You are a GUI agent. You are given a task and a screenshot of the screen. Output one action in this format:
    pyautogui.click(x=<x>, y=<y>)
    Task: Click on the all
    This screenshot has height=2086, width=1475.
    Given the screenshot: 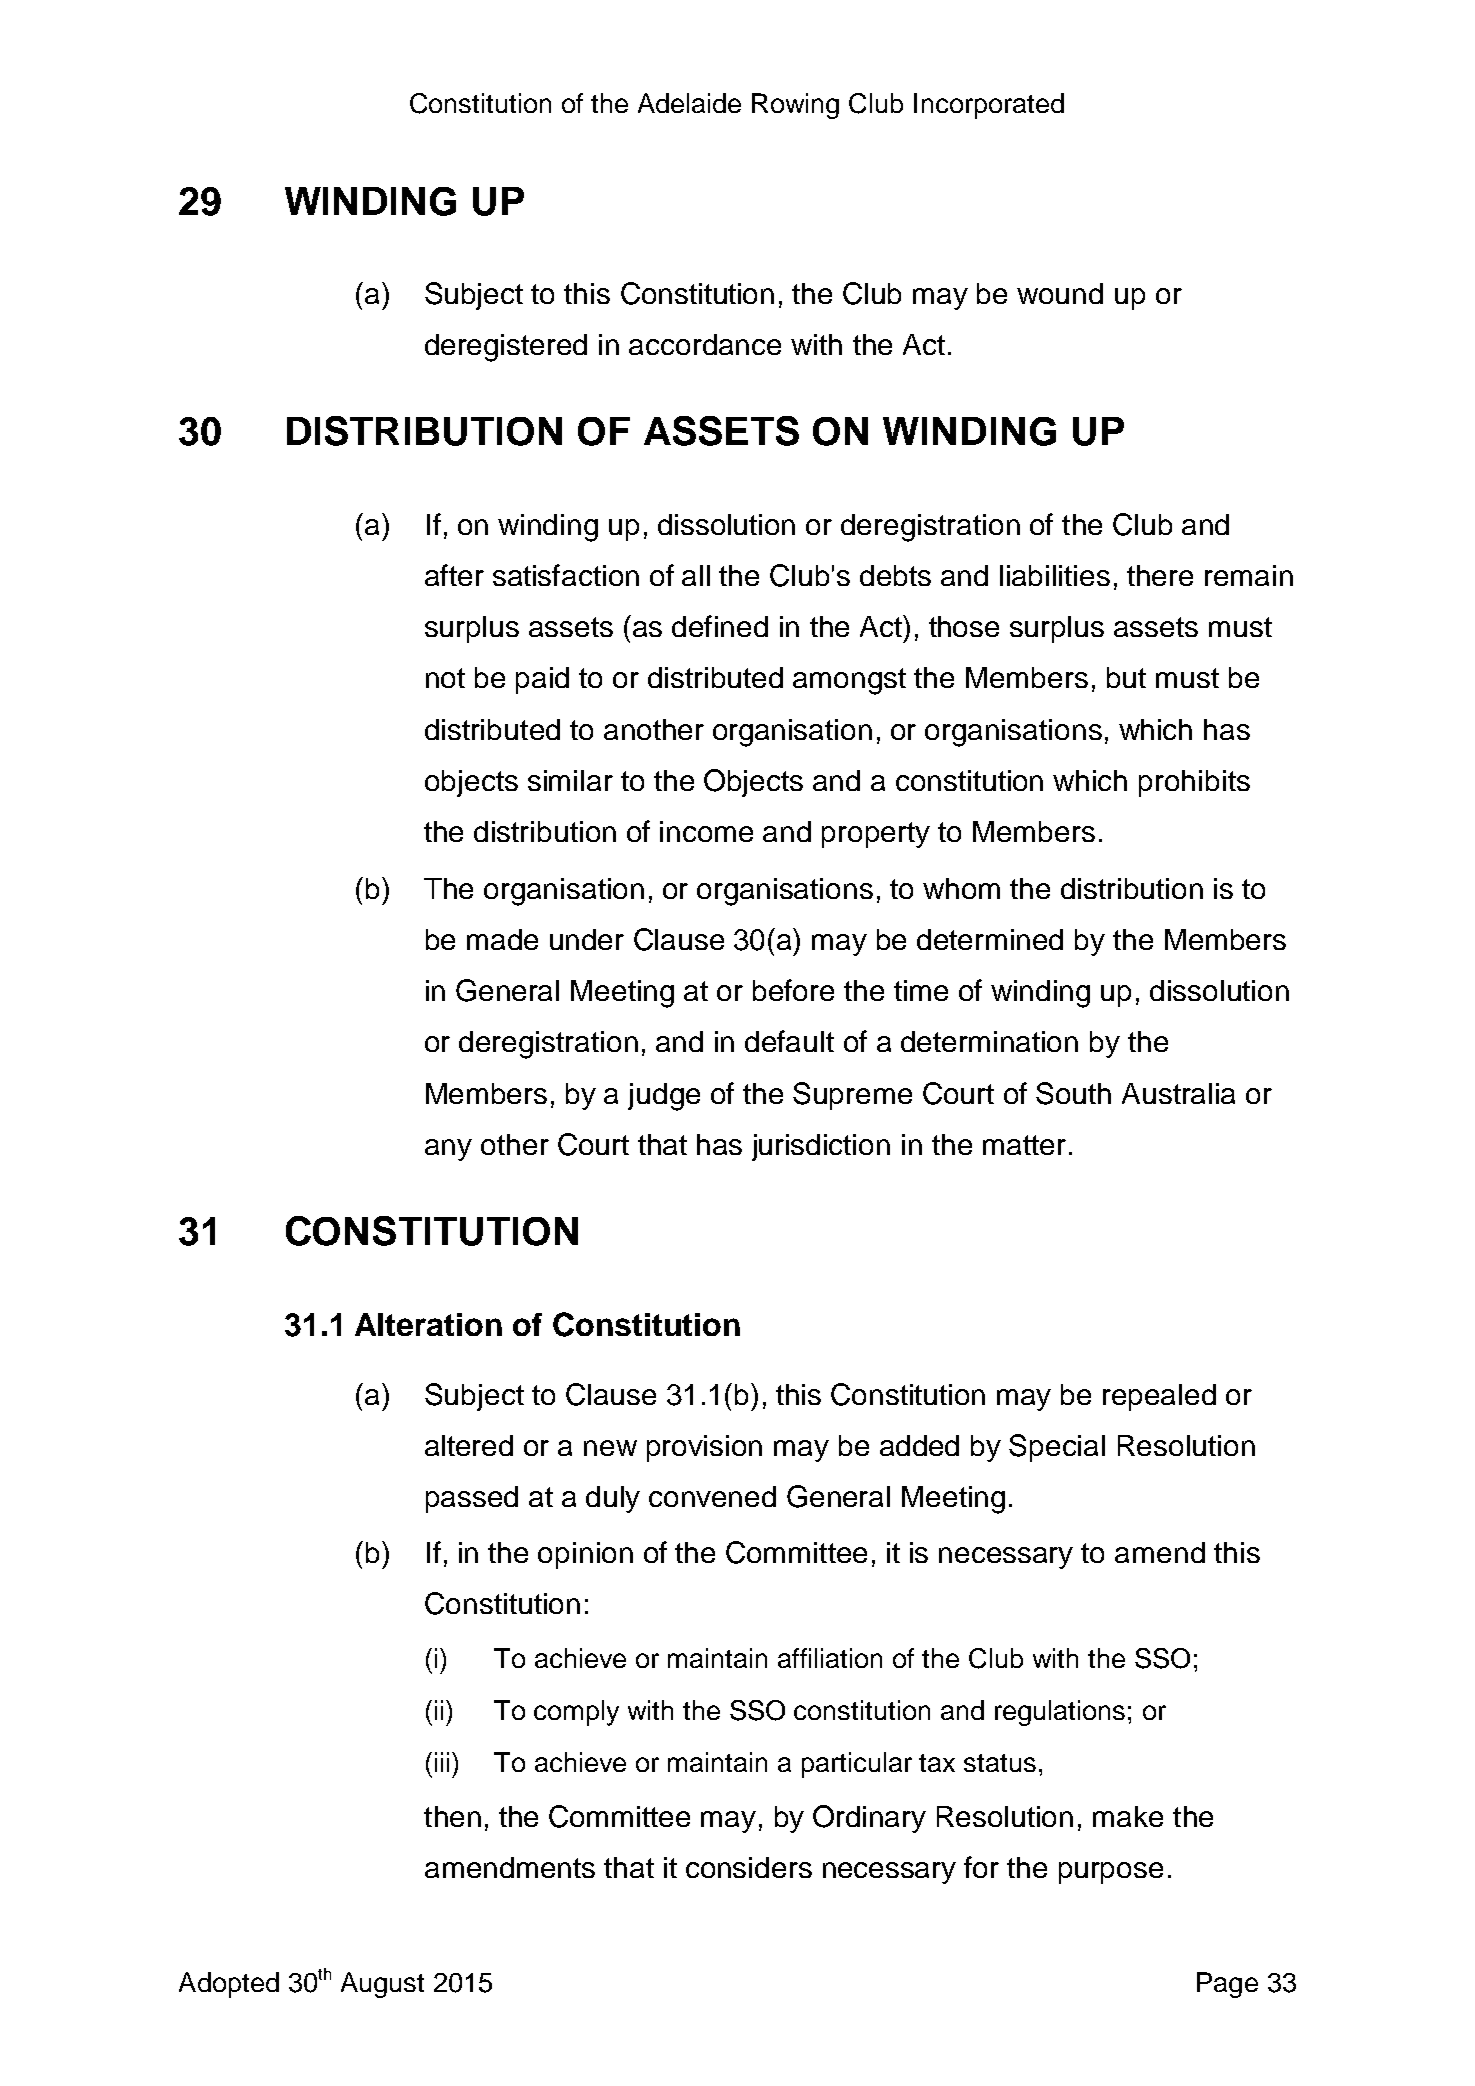 What is the action you would take?
    pyautogui.click(x=696, y=575)
